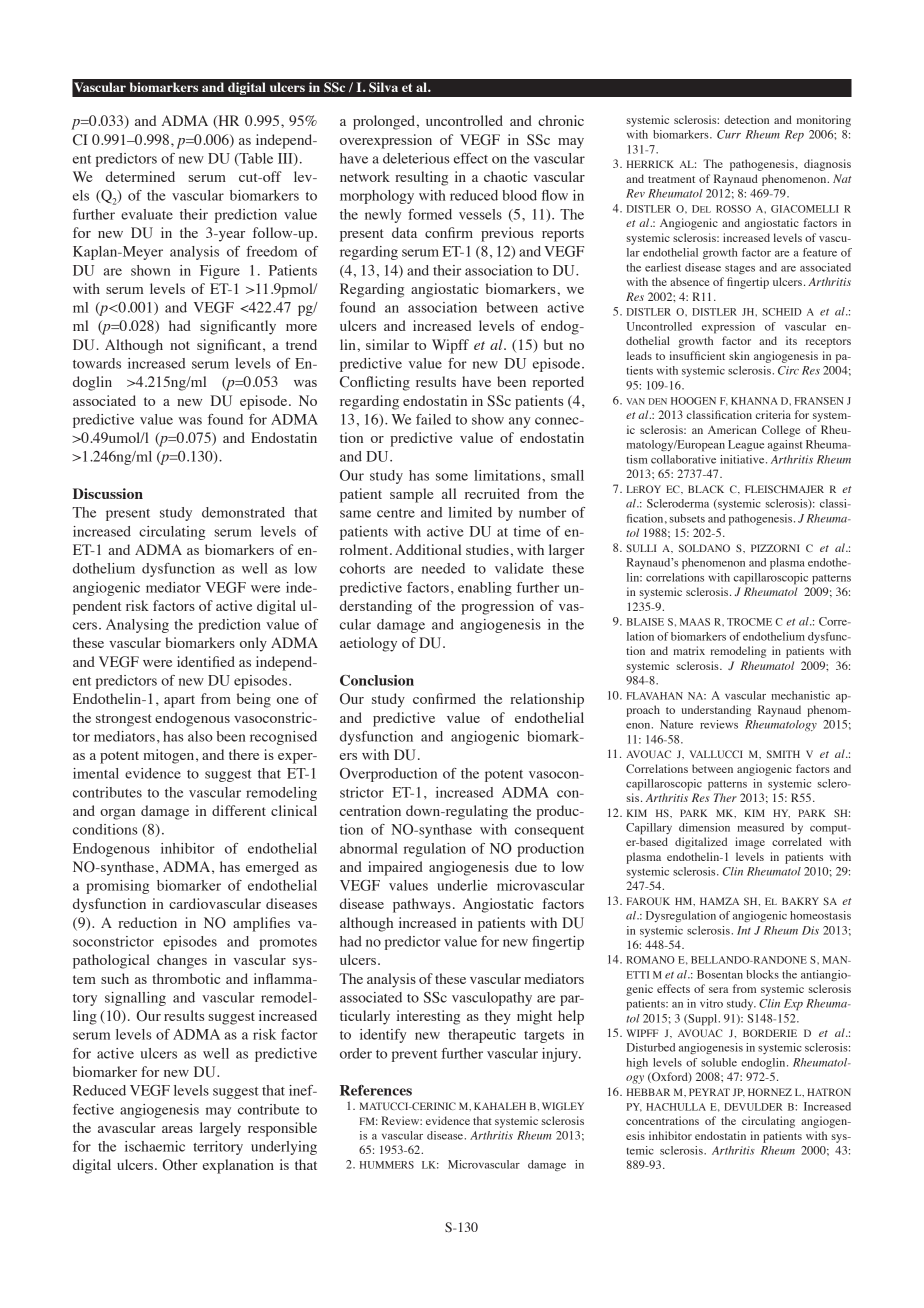 This image has width=924, height=1308. What do you see at coordinates (416, 158) in the image?
I see `deleterious` at bounding box center [416, 158].
